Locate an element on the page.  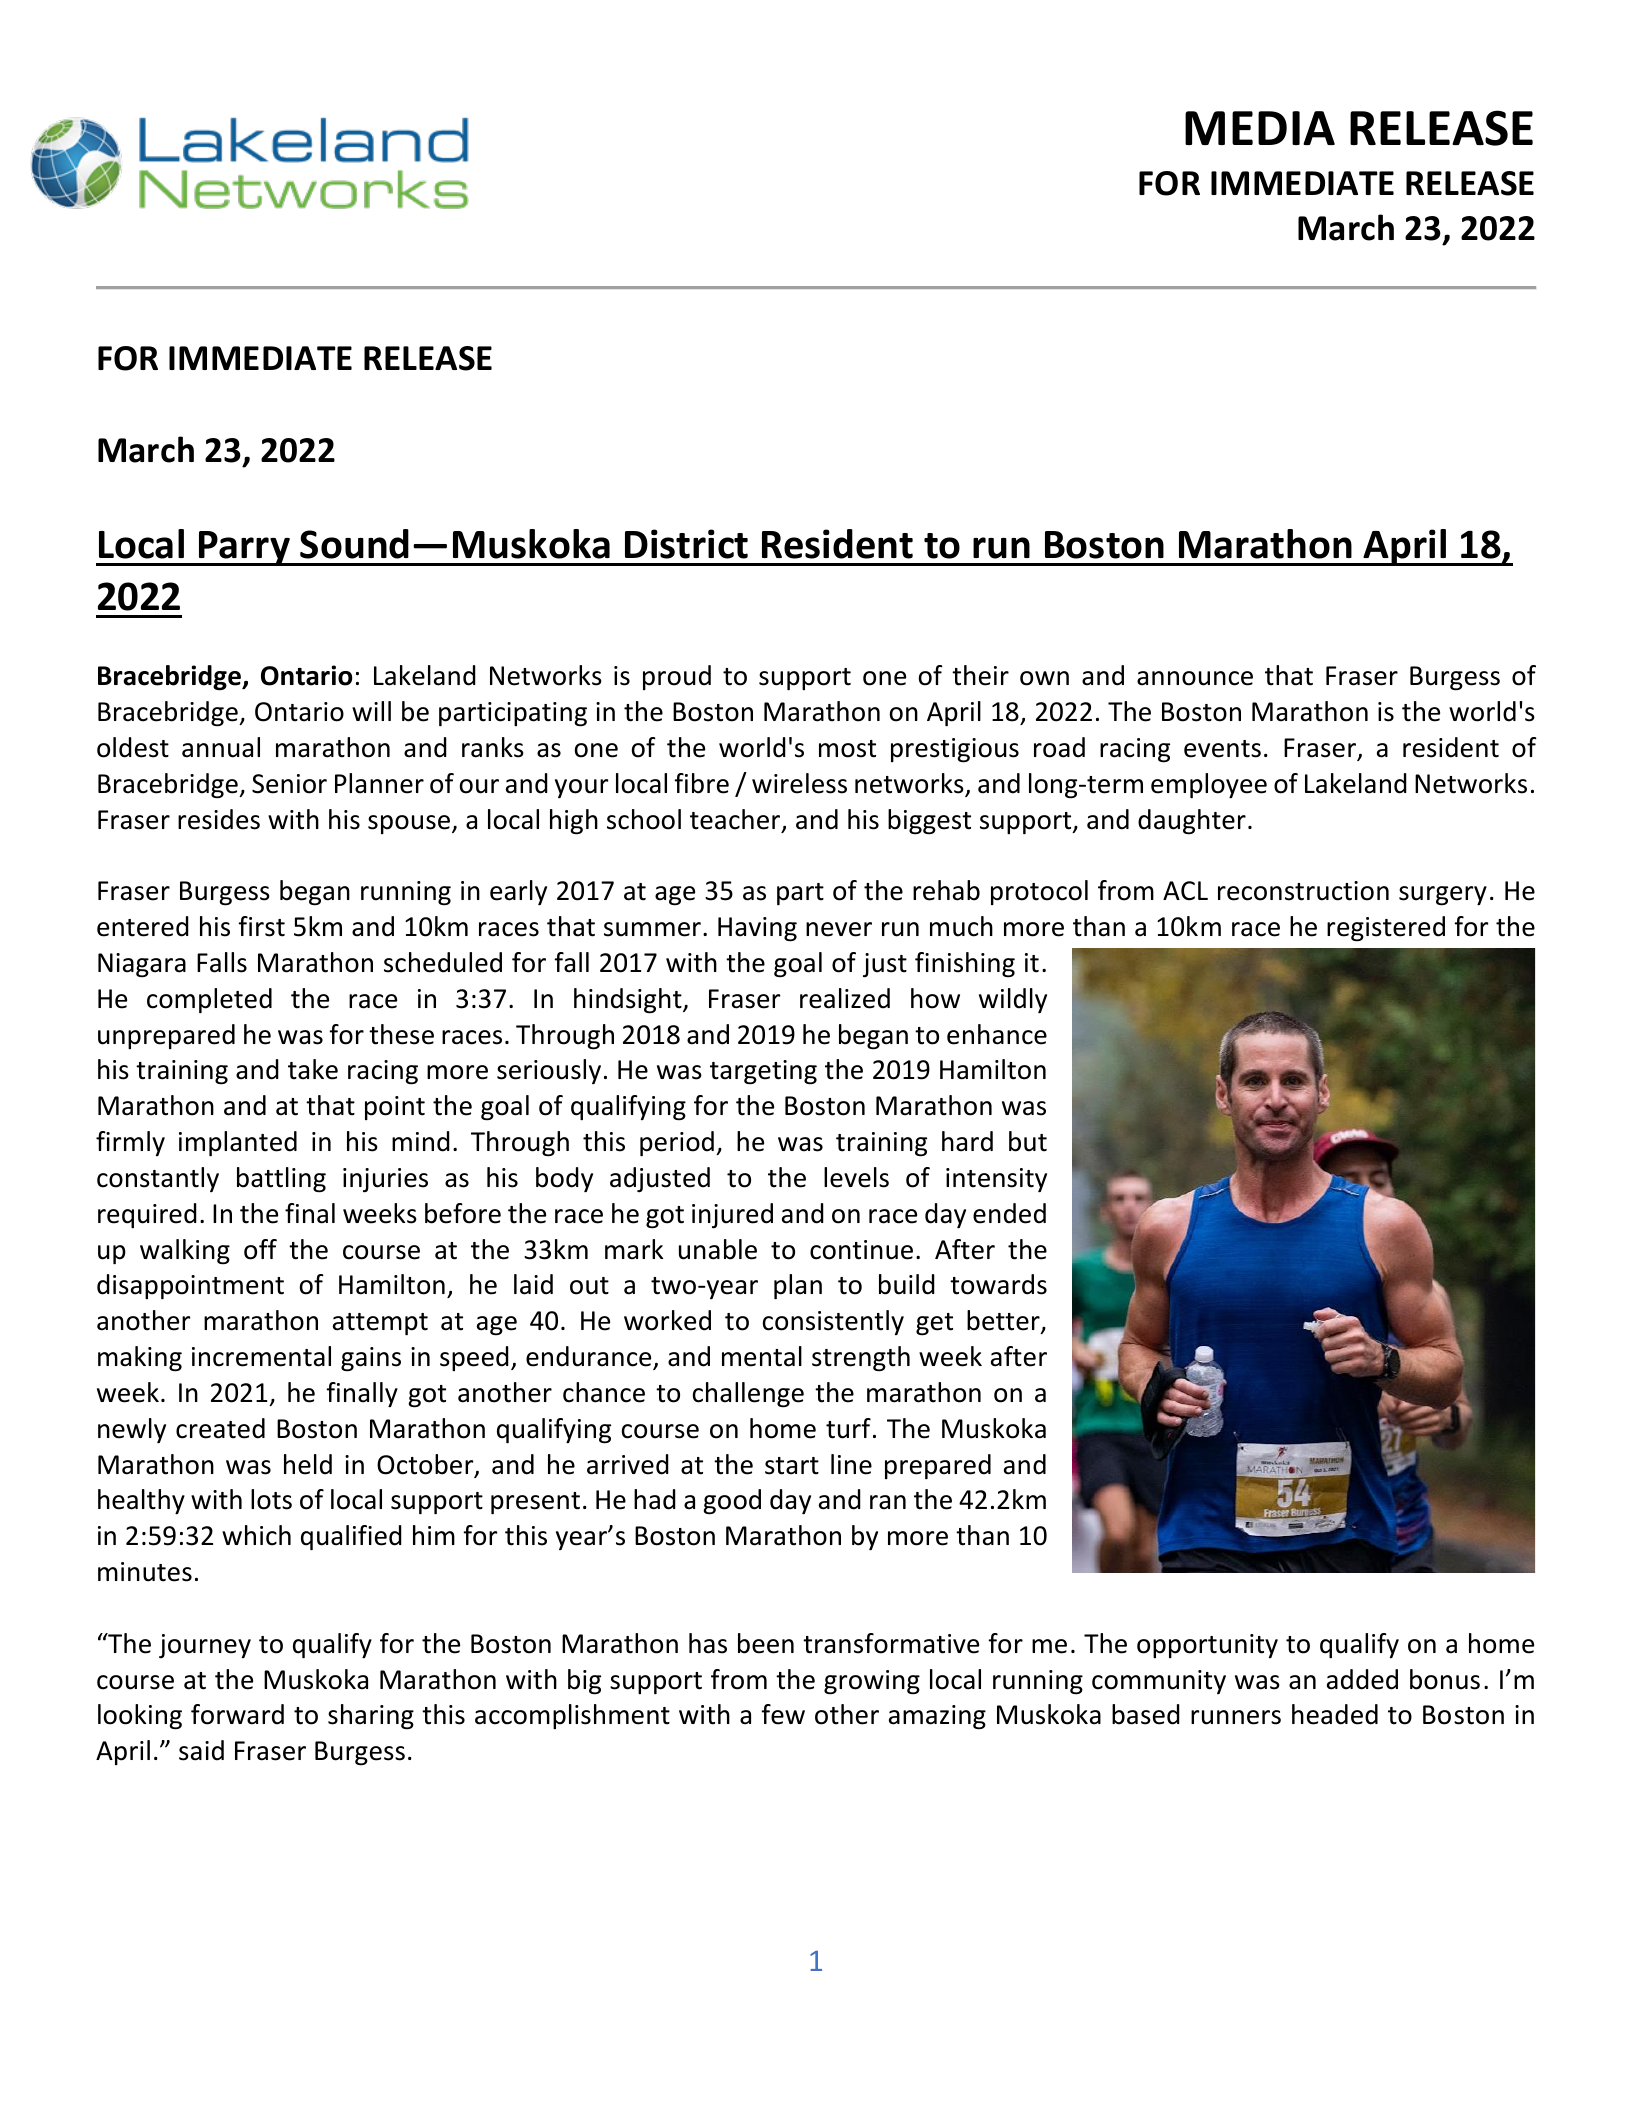
levels is located at coordinates (856, 1177).
